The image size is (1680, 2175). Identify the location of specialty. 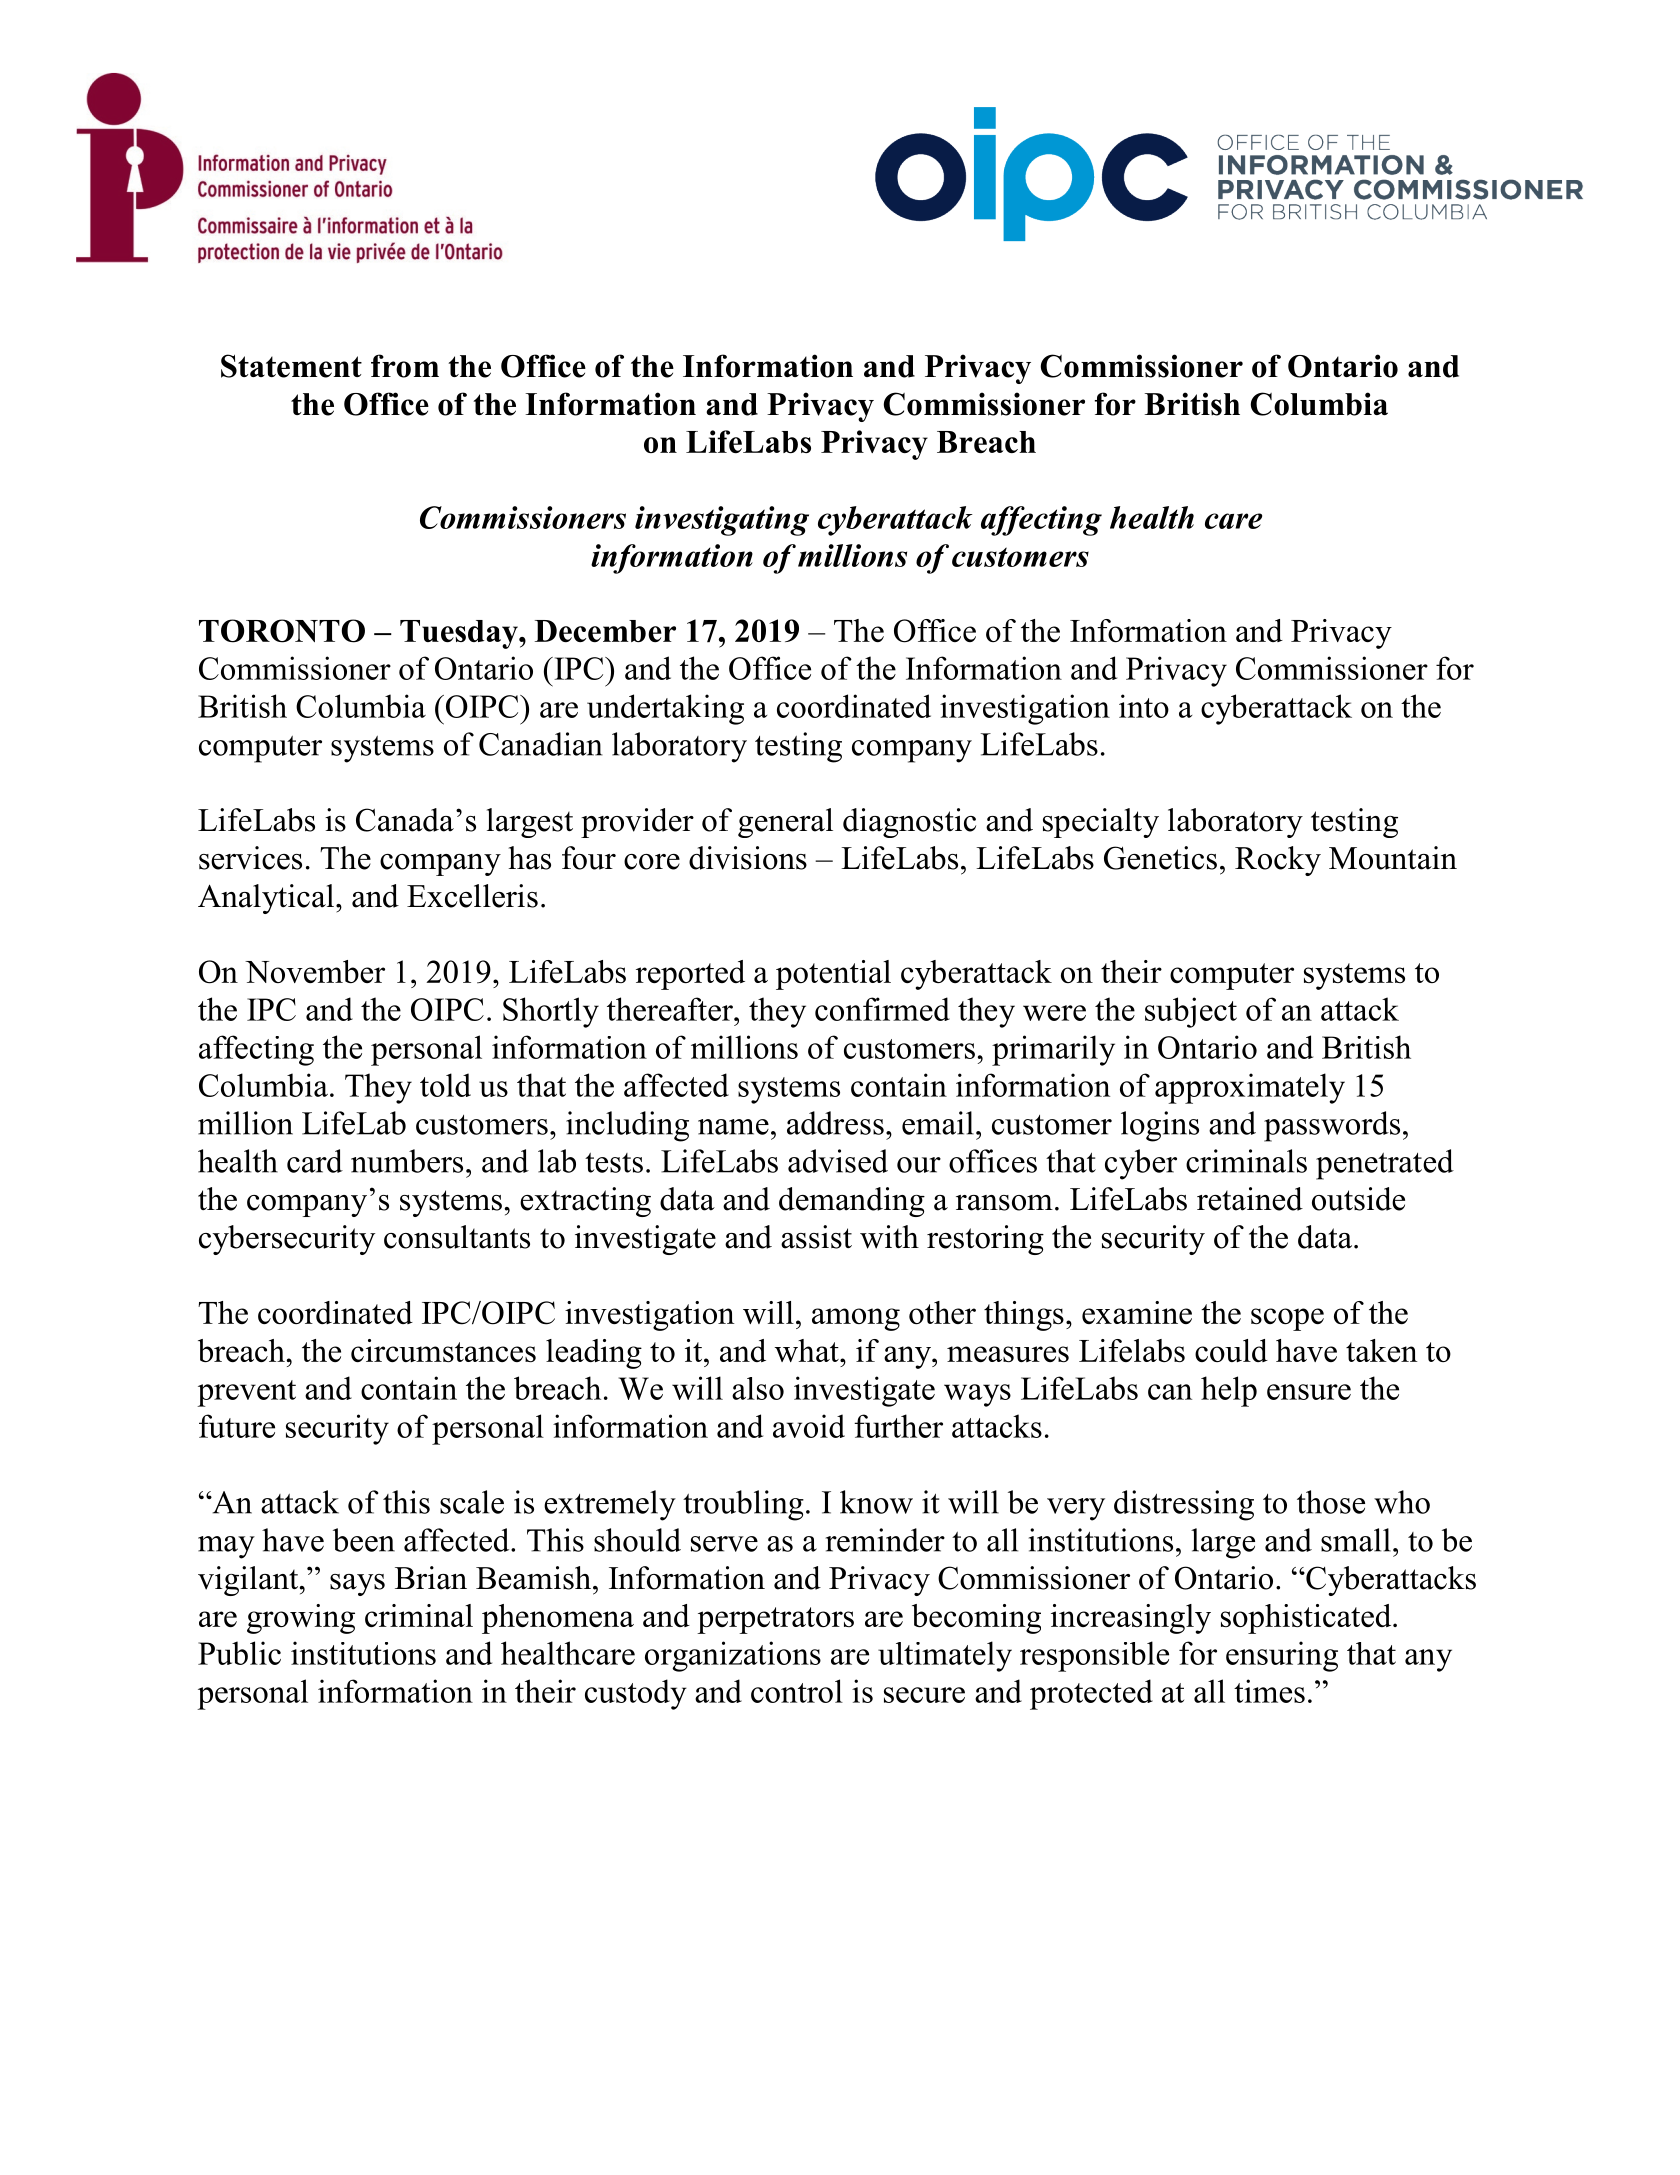
(1101, 823).
